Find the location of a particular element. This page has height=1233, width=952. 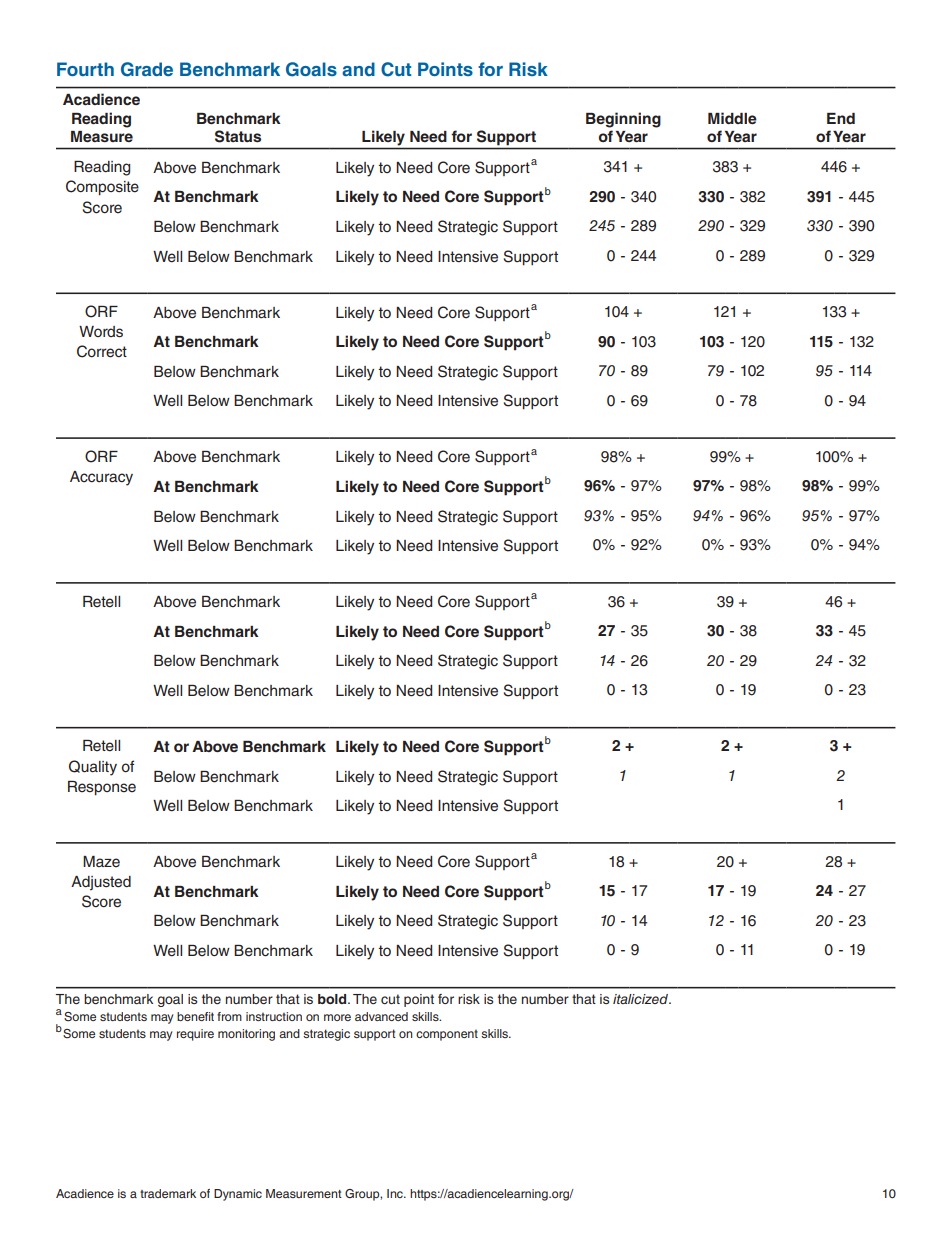

Response is located at coordinates (102, 788).
